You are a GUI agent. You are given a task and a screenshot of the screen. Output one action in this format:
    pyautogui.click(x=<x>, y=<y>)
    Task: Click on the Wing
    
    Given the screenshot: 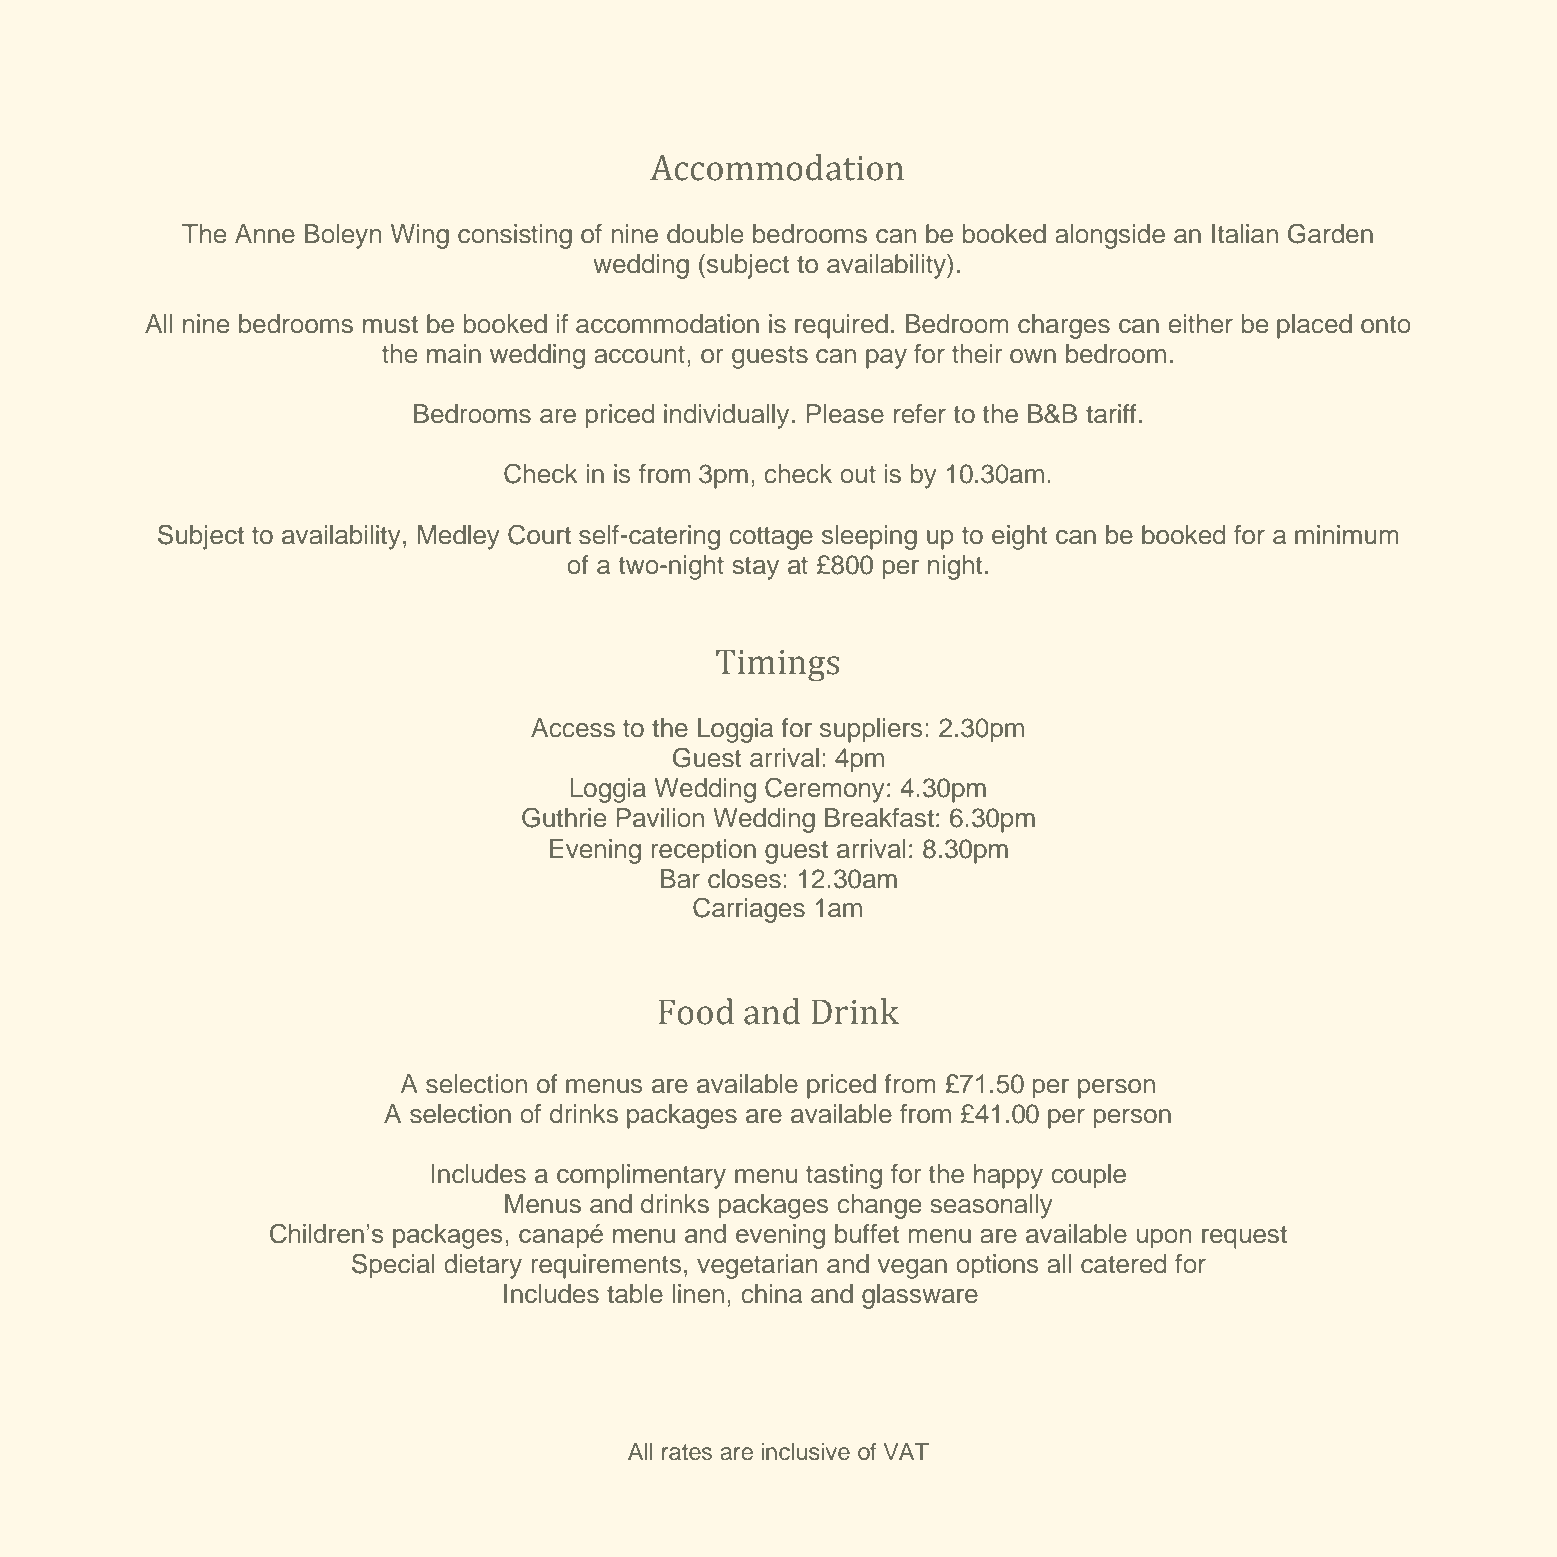 What is the action you would take?
    pyautogui.click(x=420, y=236)
